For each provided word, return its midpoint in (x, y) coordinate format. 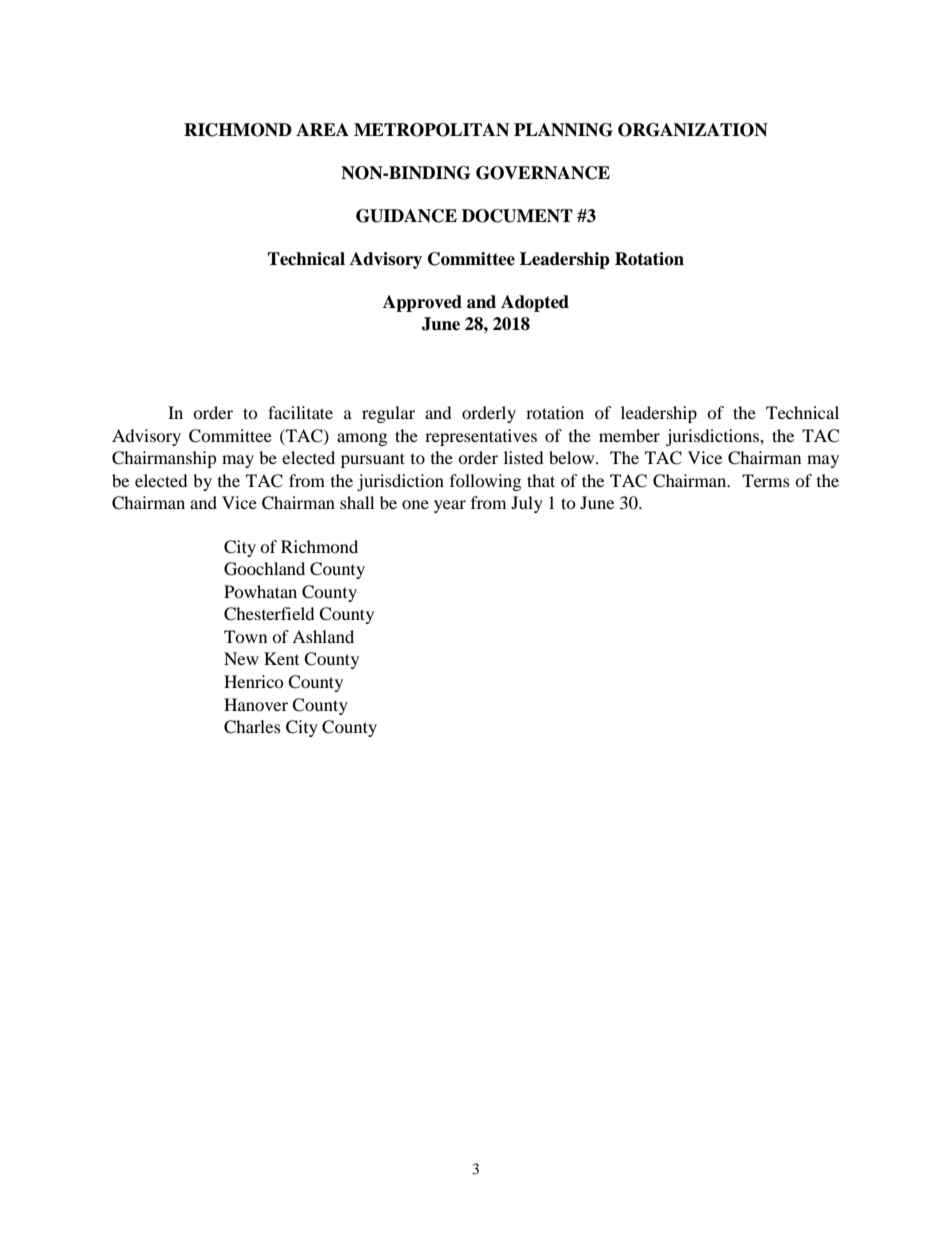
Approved (422, 303)
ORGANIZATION (693, 130)
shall (357, 502)
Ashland (323, 636)
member (629, 435)
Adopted (535, 303)
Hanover (256, 704)
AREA (322, 129)
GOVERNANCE (543, 173)
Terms (766, 480)
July (527, 504)
